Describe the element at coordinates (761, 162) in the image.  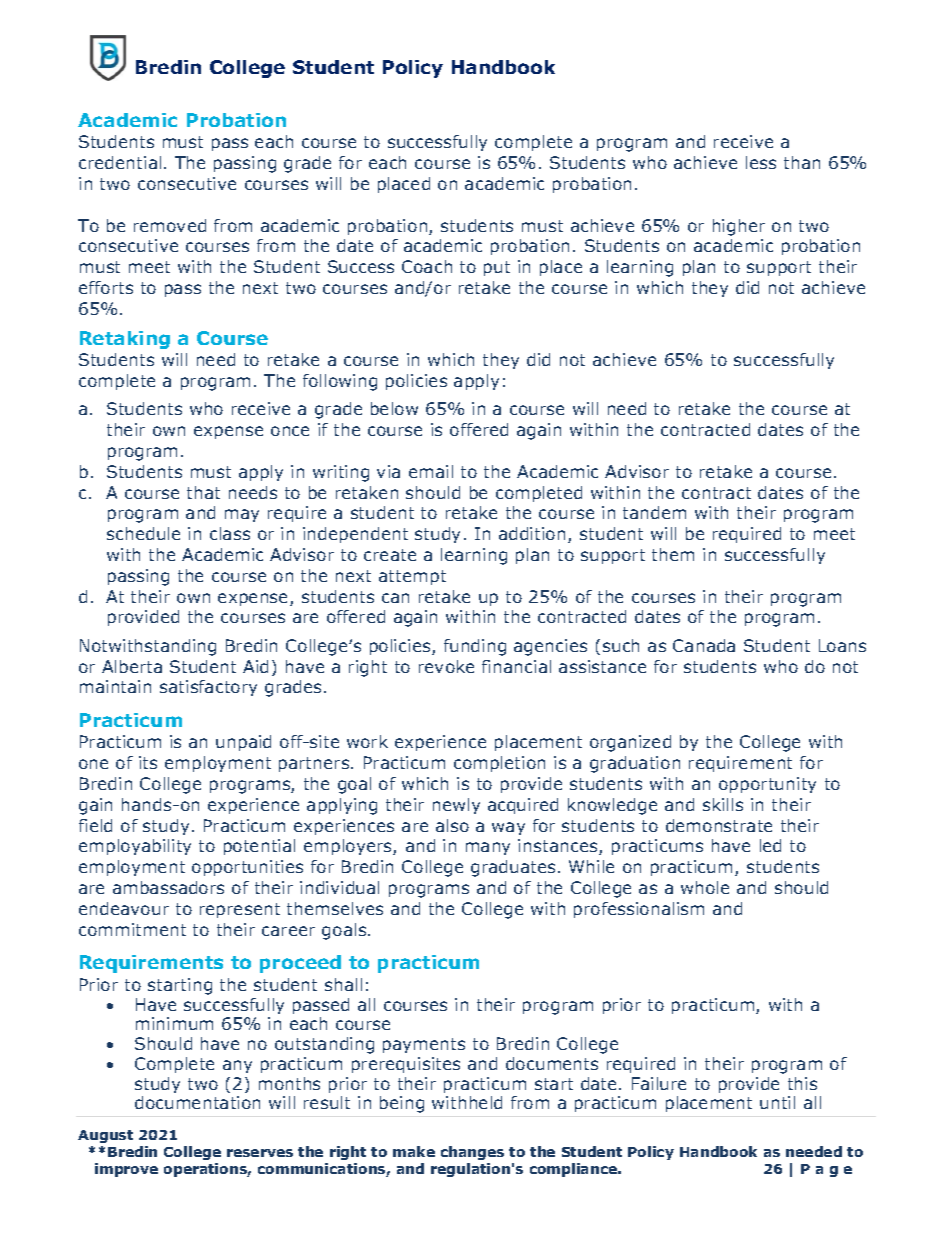
I see `less` at that location.
